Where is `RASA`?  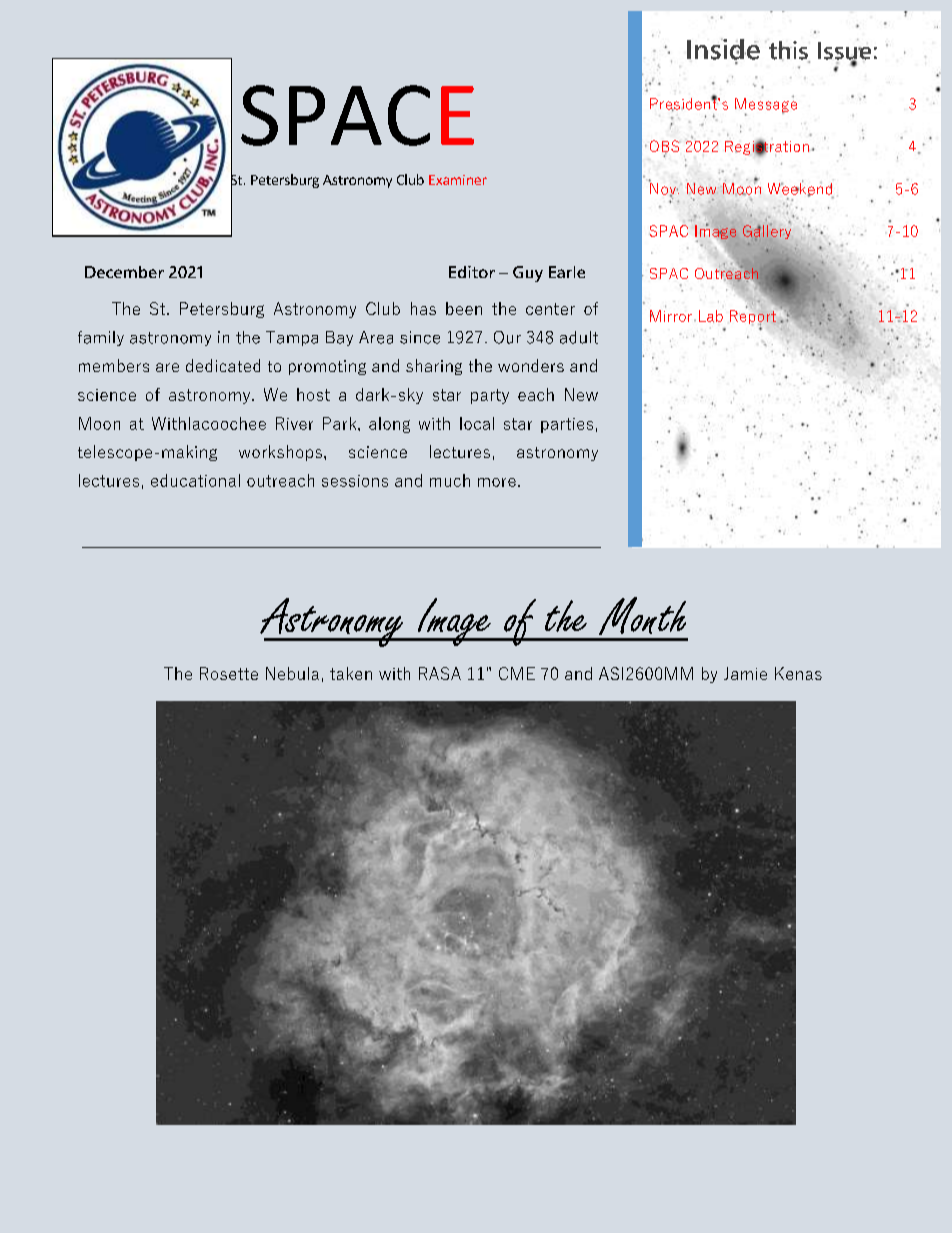
RASA is located at coordinates (440, 673).
